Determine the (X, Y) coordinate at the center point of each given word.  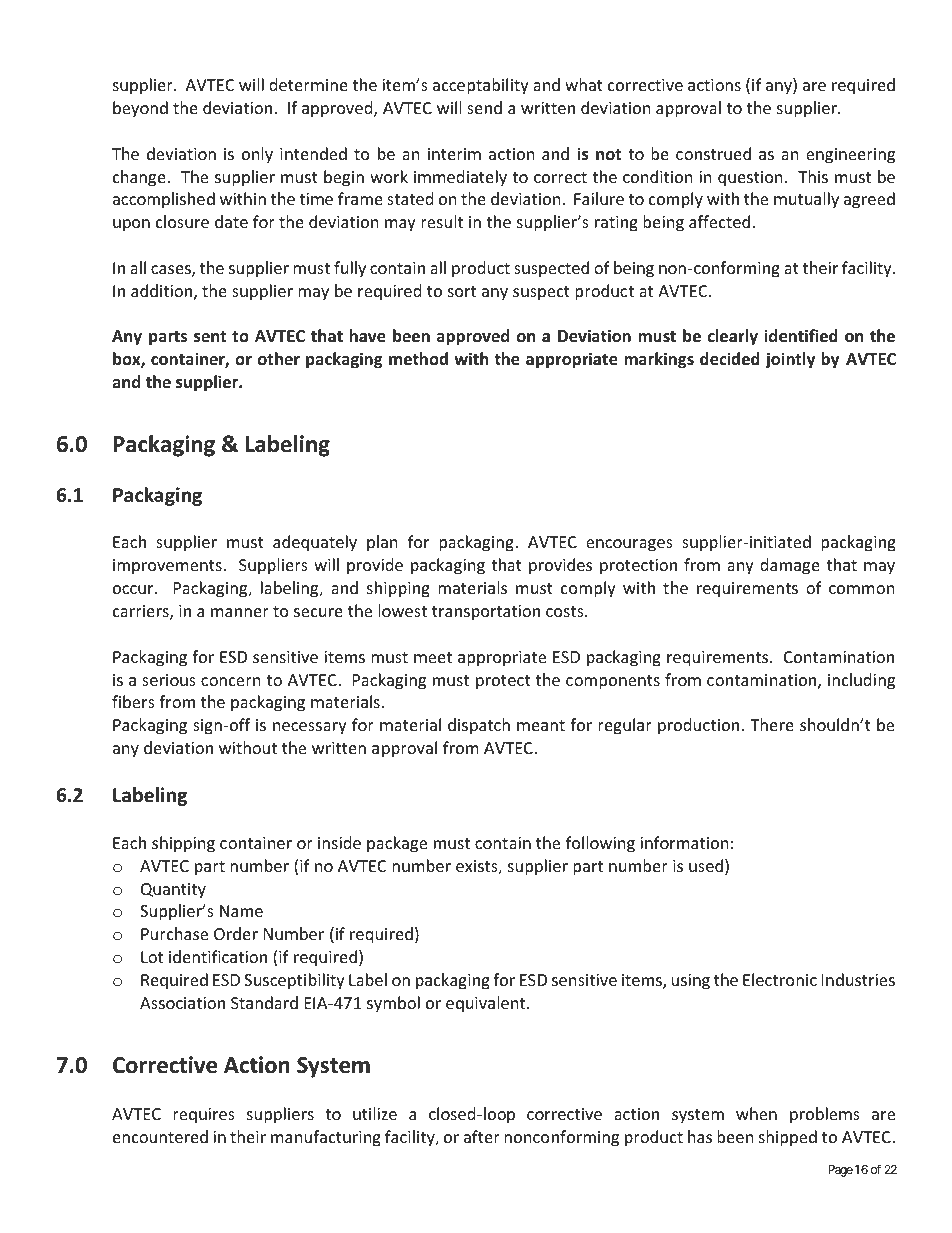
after (482, 1136)
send (484, 107)
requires (204, 1116)
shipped (788, 1138)
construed (713, 153)
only (257, 155)
